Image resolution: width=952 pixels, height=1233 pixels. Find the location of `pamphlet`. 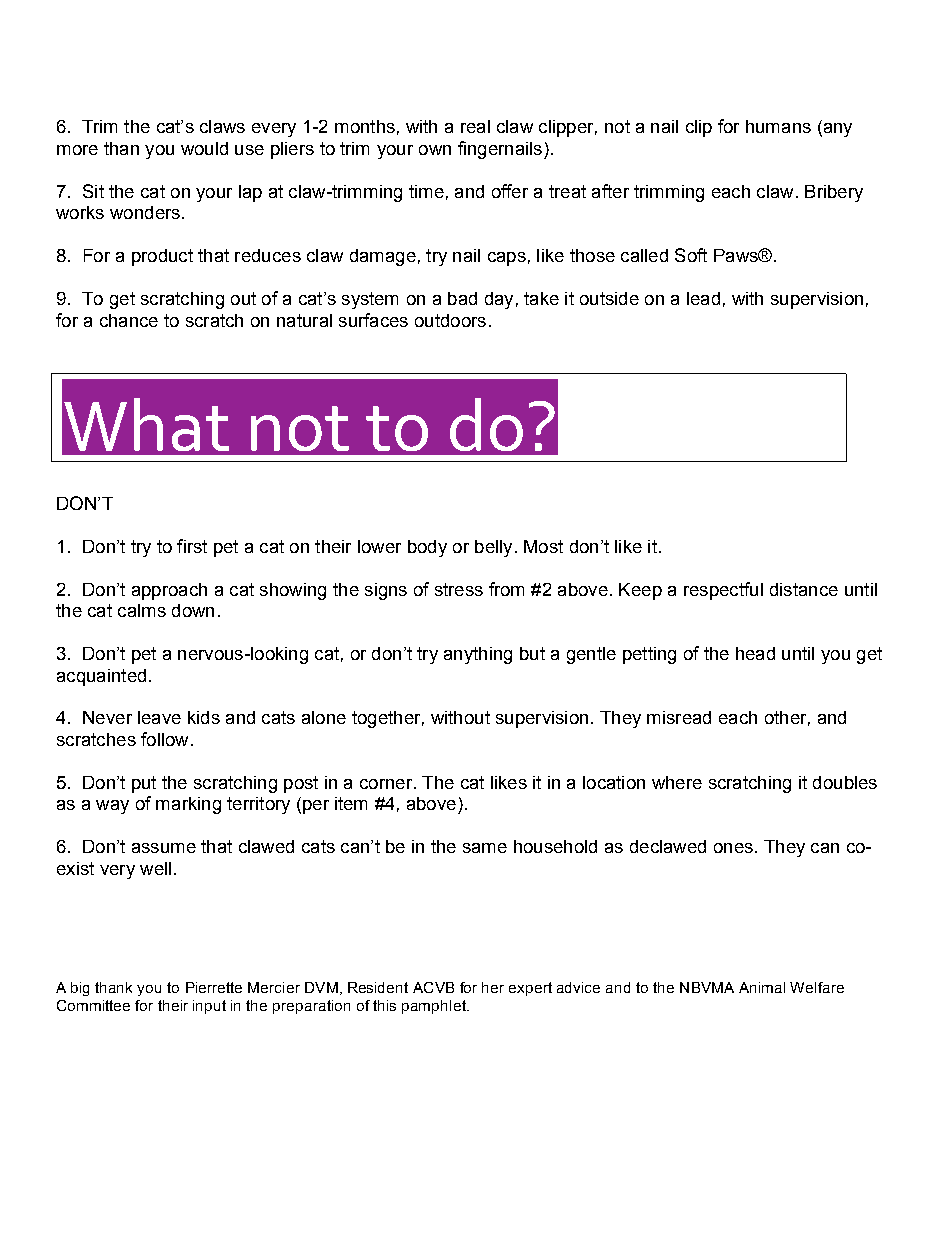

pamphlet is located at coordinates (435, 1007).
